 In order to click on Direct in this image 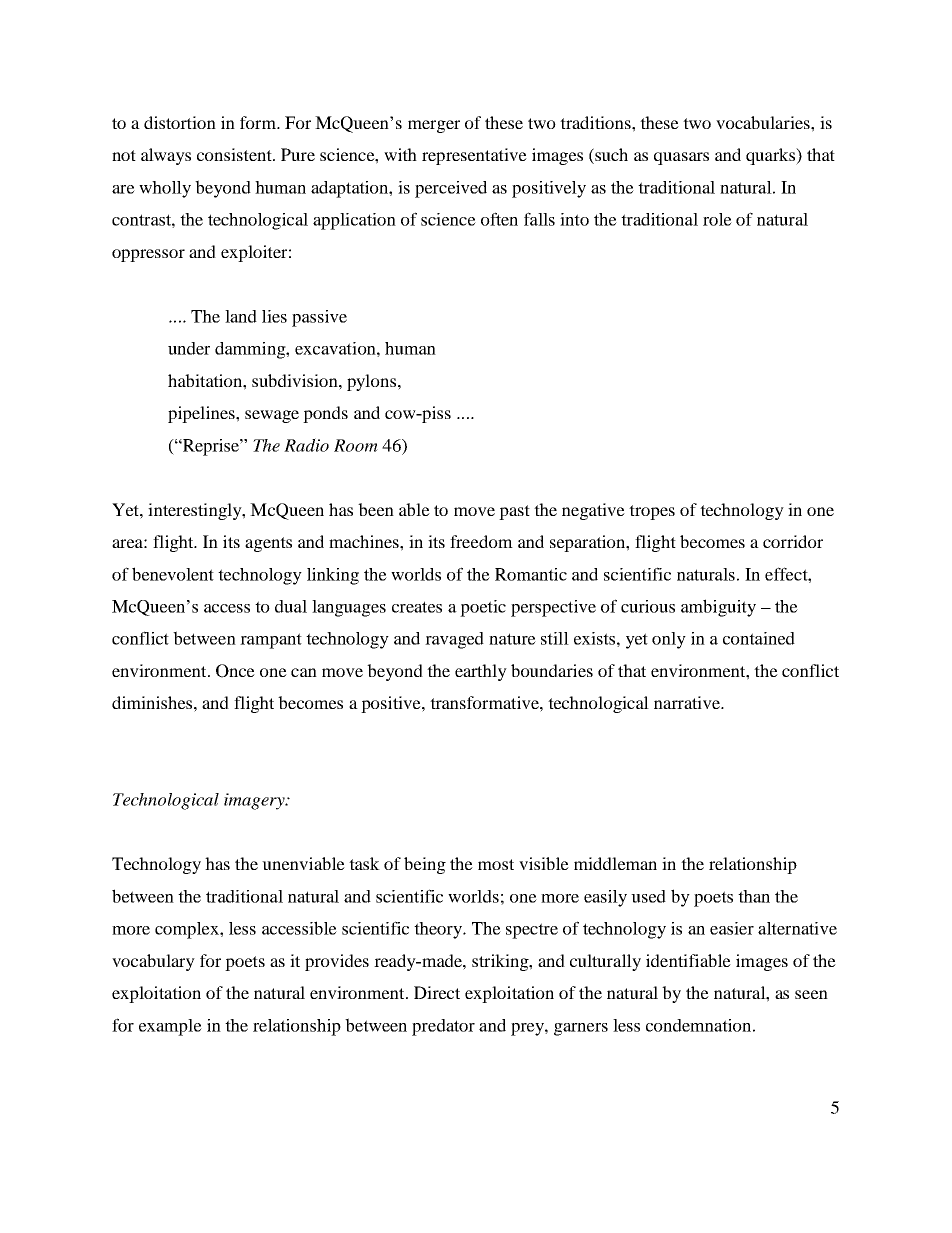, I will do `click(437, 992)`.
